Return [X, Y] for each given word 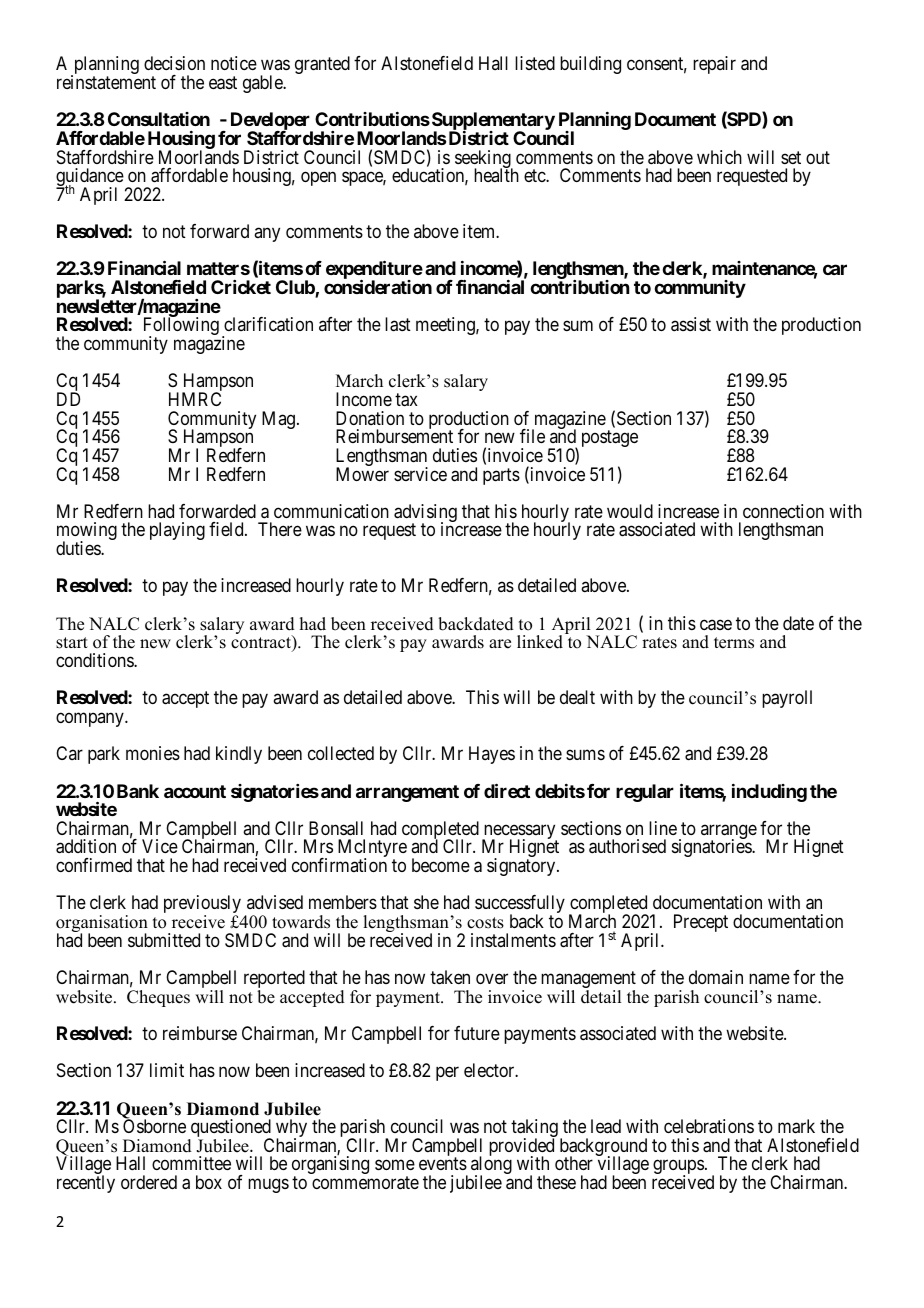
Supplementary [493, 122]
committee [191, 1163]
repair [714, 65]
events [443, 1164]
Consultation [159, 119]
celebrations [709, 1126]
